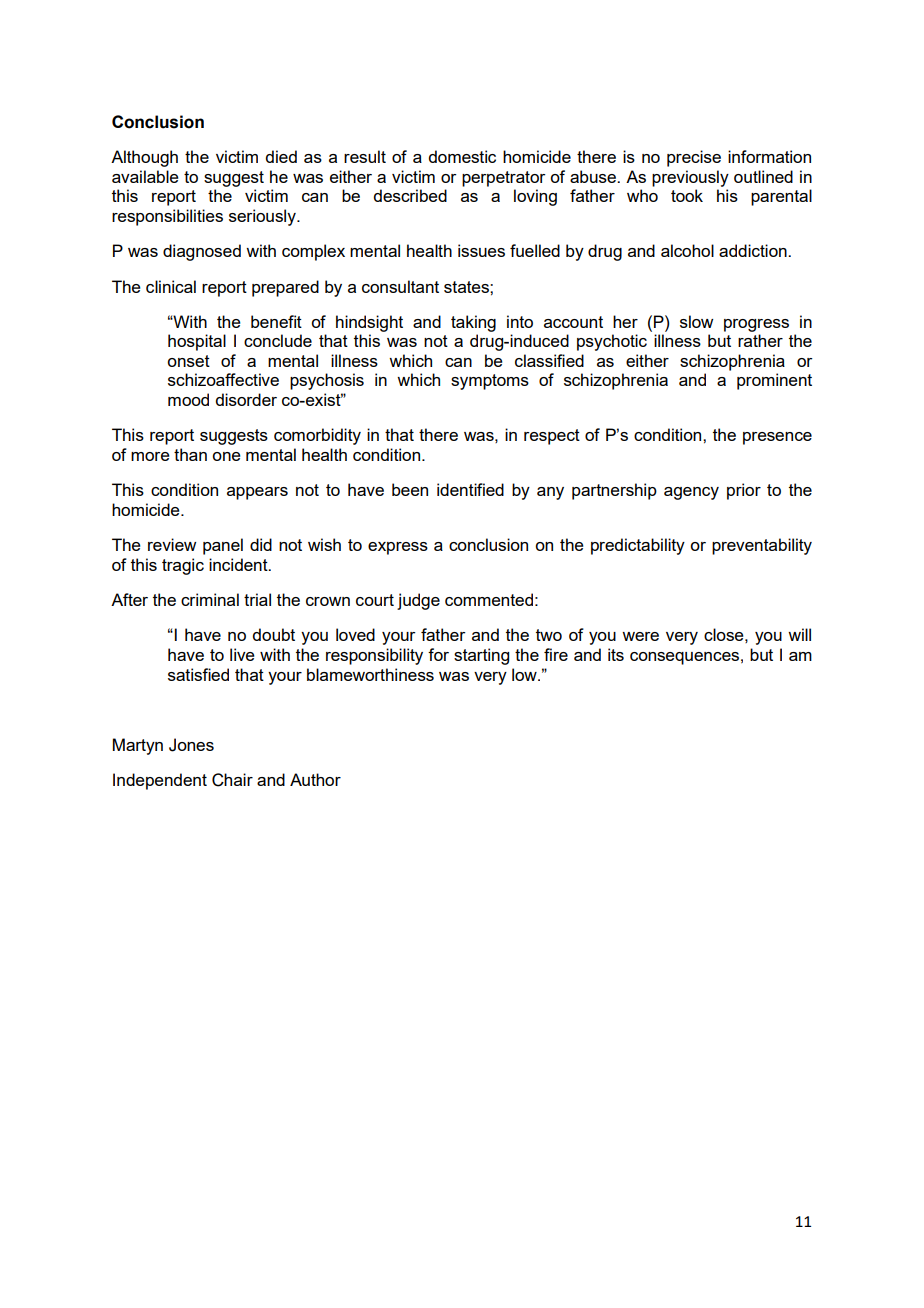 The height and width of the screenshot is (1308, 924). What do you see at coordinates (462, 156) in the screenshot?
I see `domestic` at bounding box center [462, 156].
